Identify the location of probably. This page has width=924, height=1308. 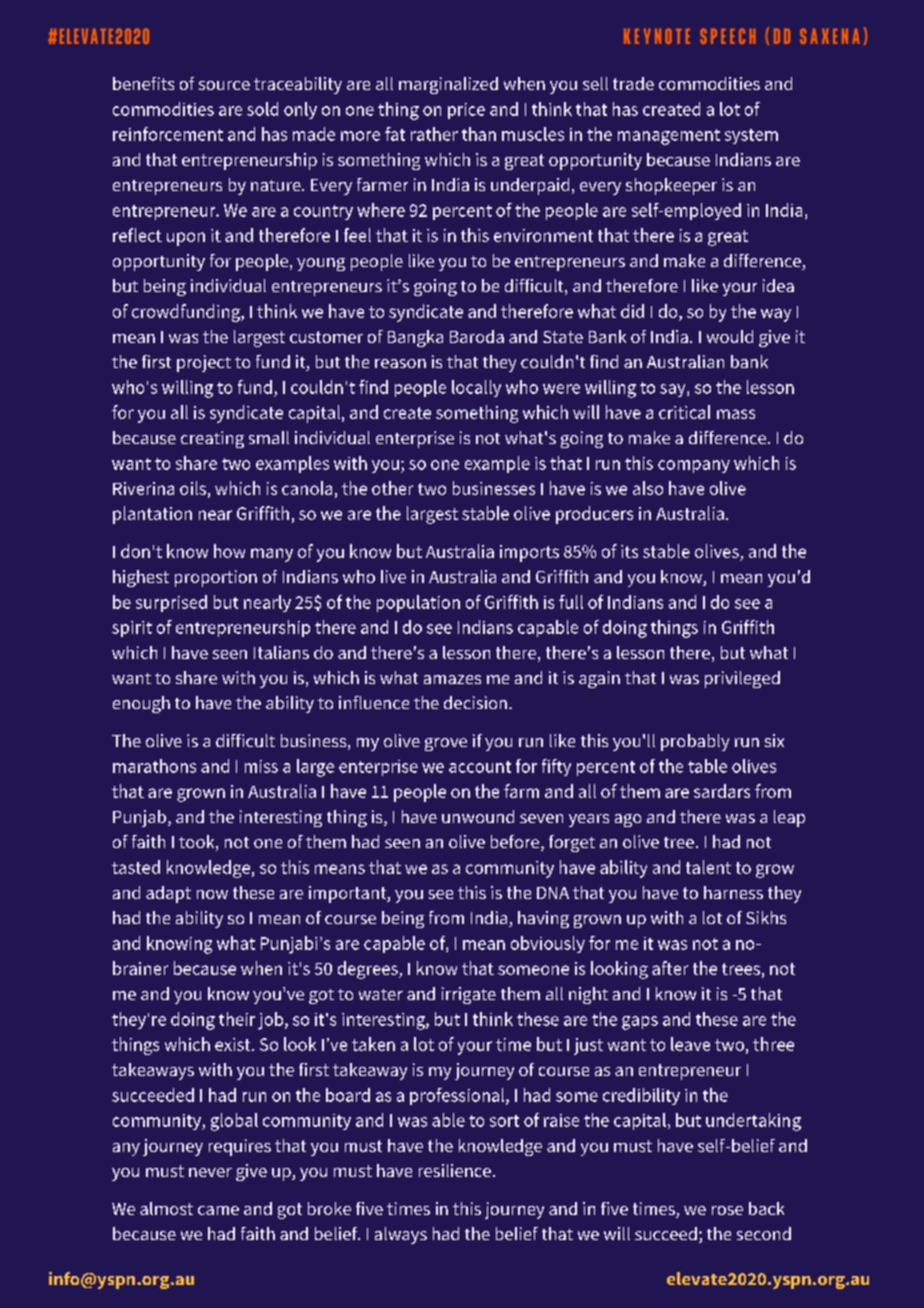
(695, 742).
